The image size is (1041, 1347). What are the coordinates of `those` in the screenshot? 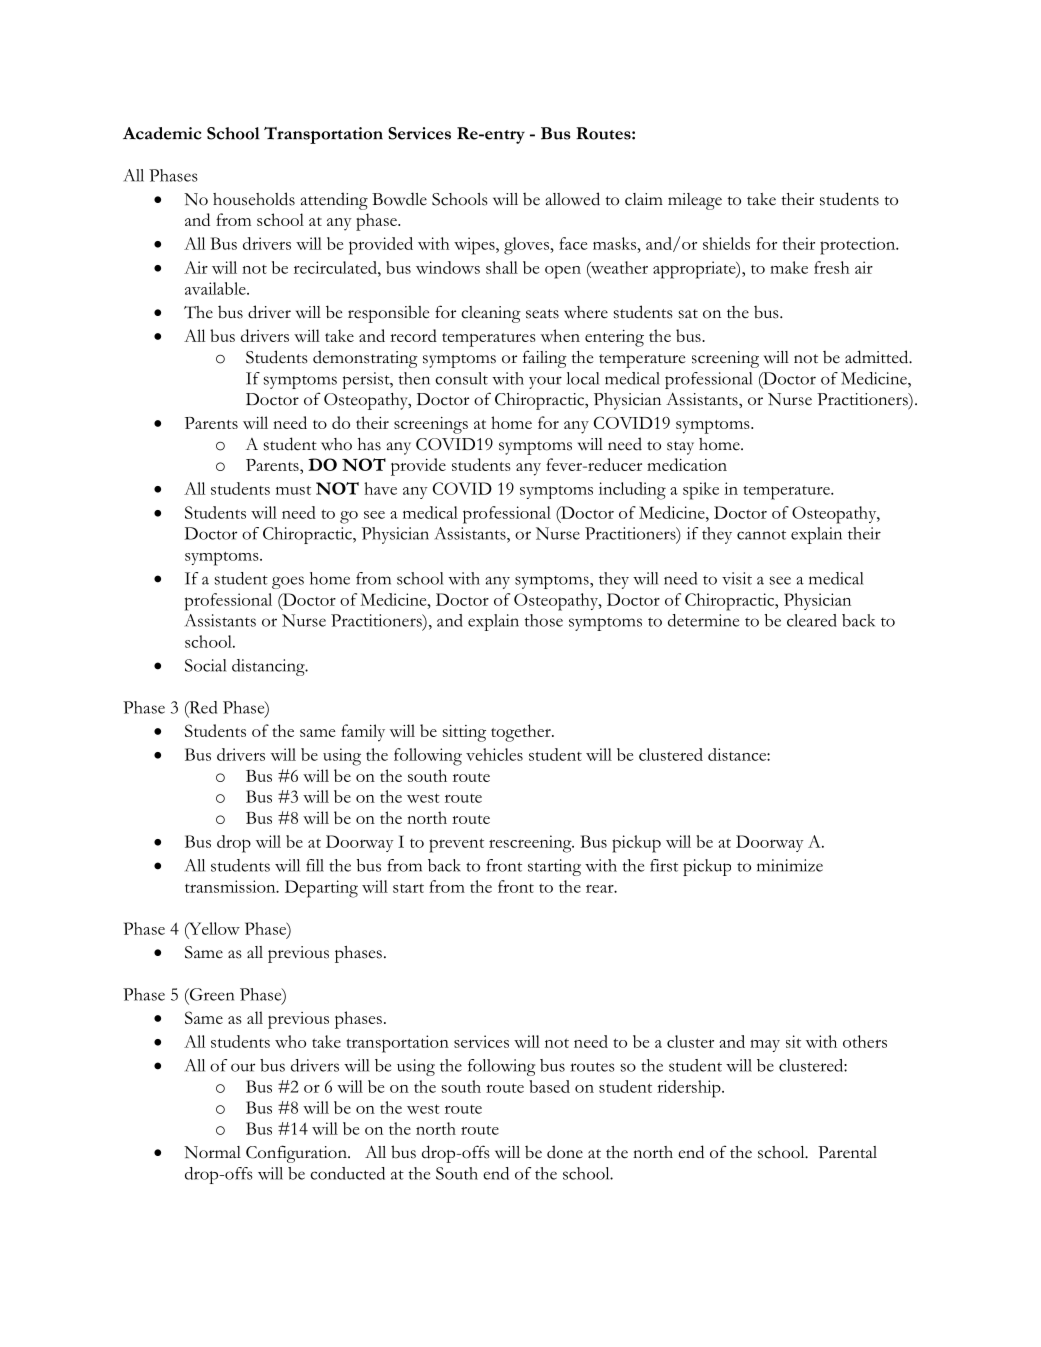 It's located at (544, 620).
